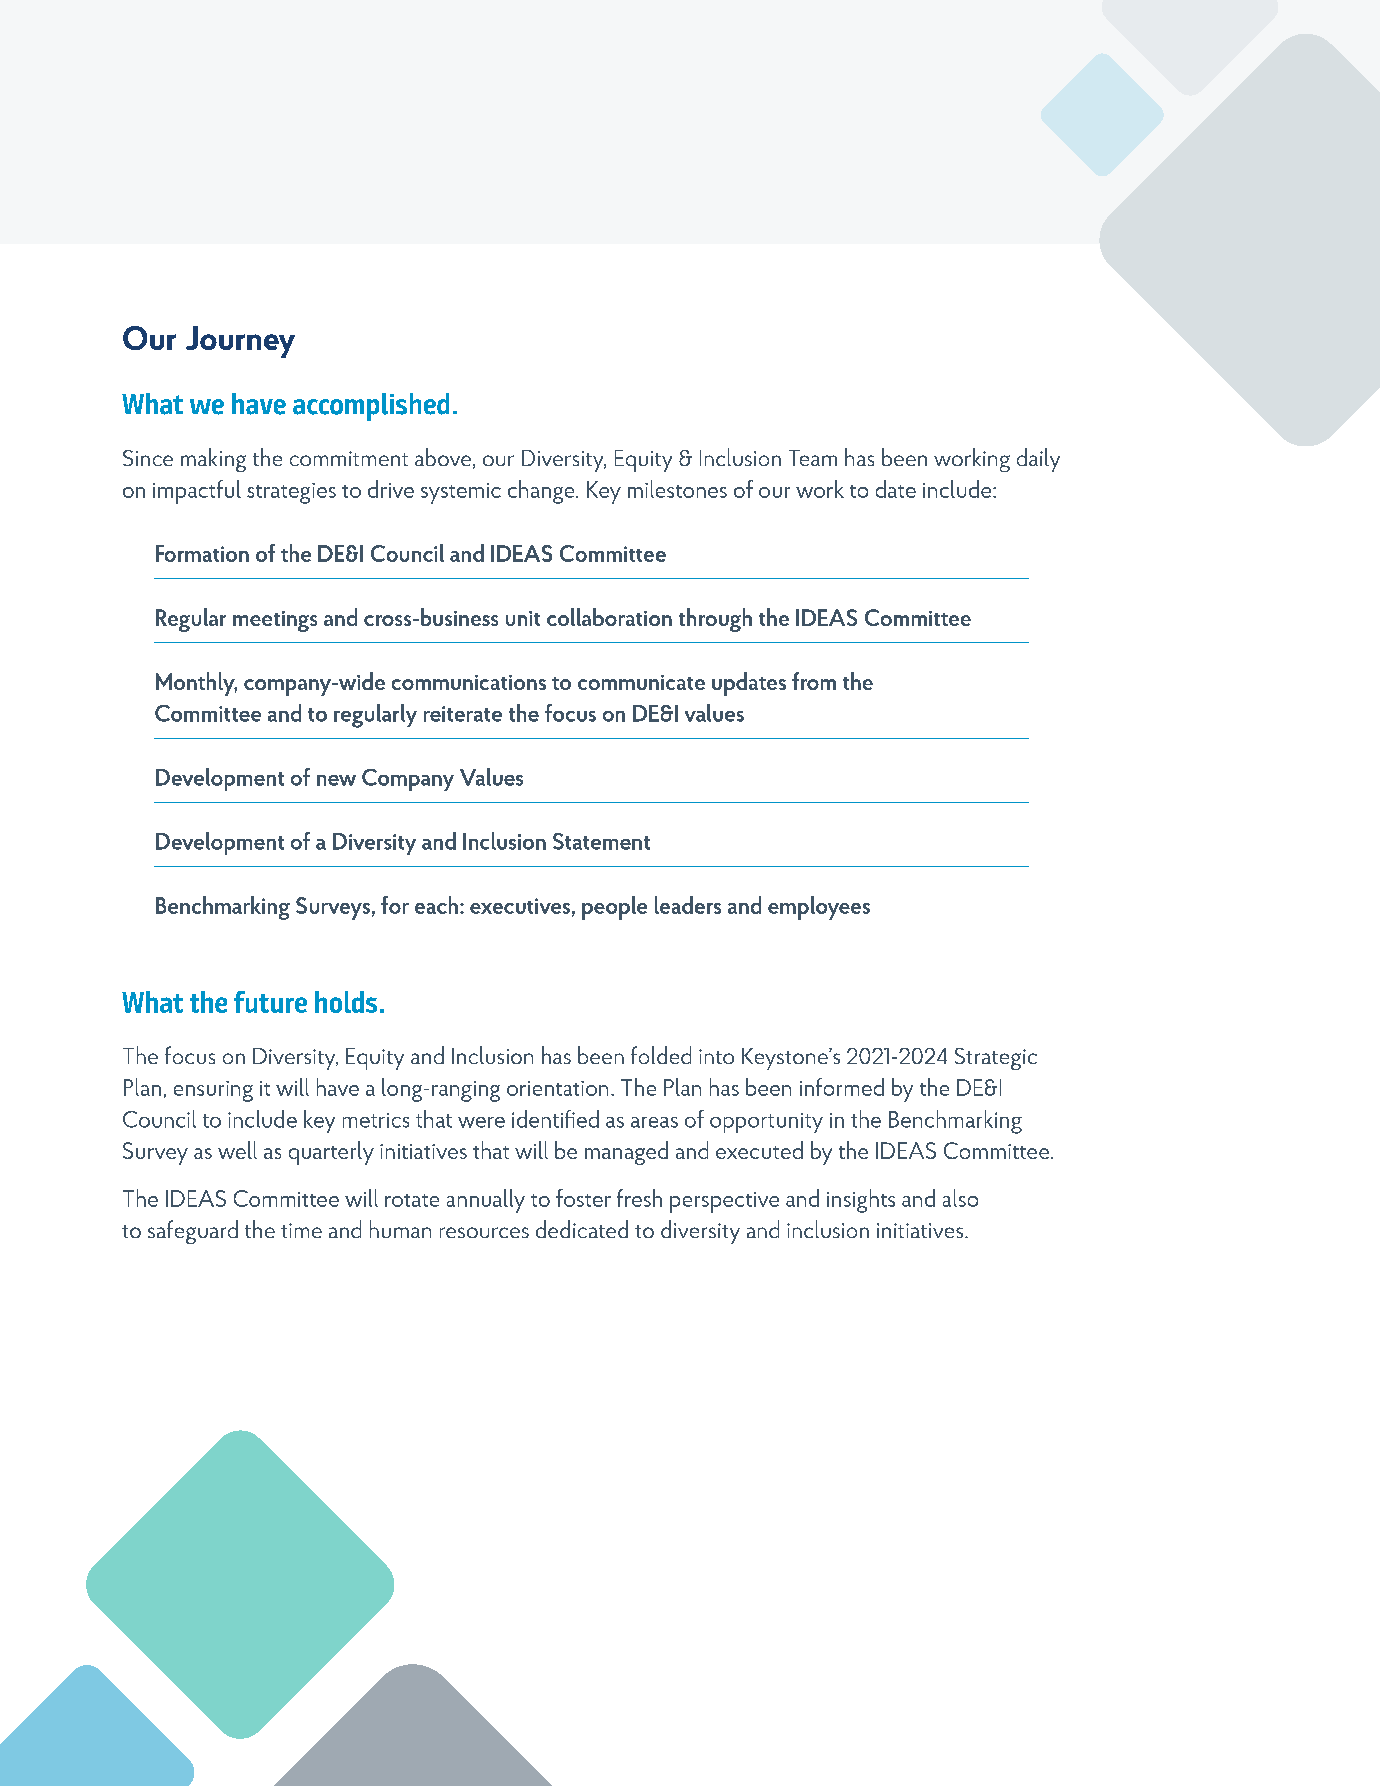  I want to click on through, so click(715, 620).
